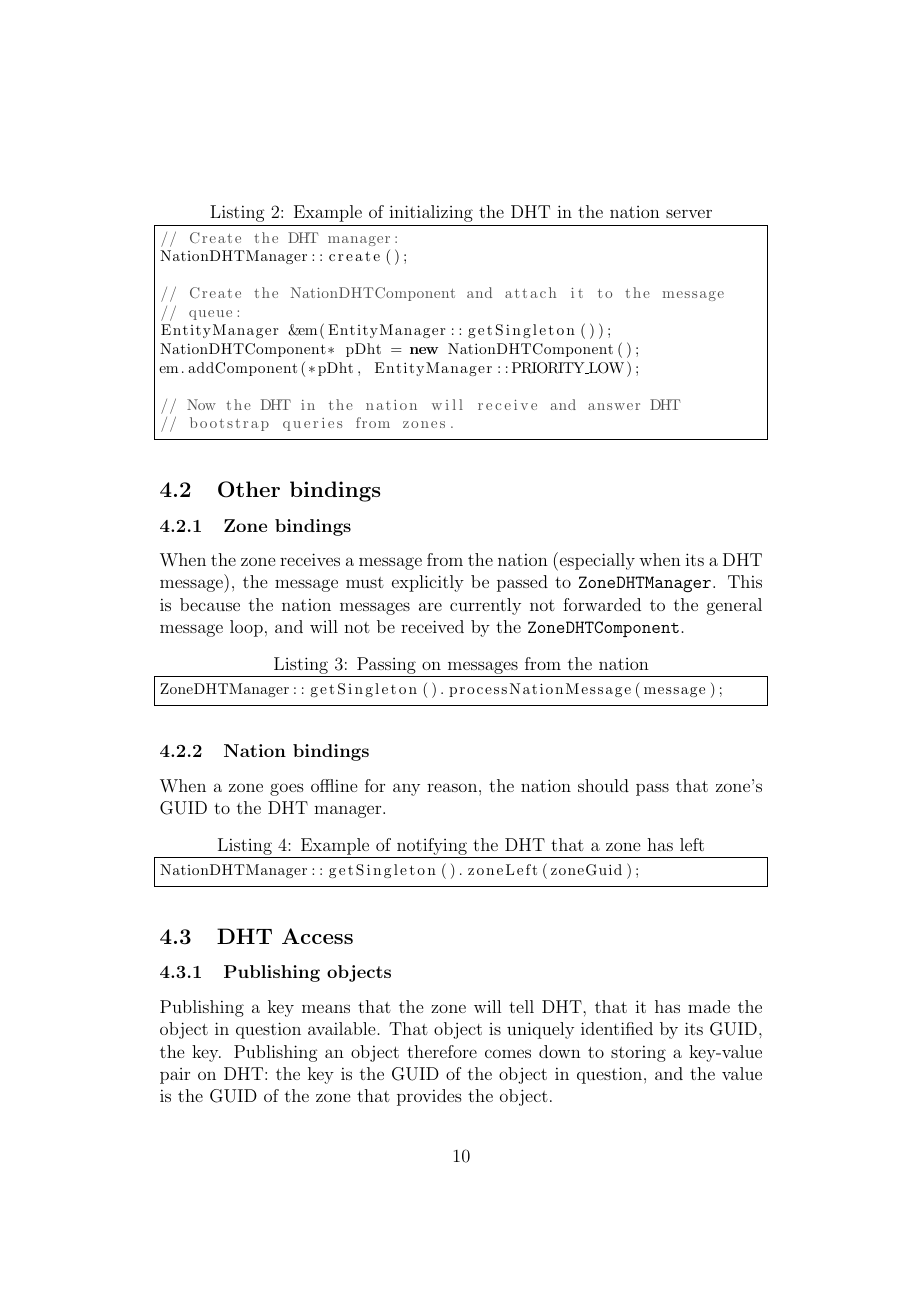 This screenshot has height=1308, width=924. I want to click on server, so click(689, 213).
